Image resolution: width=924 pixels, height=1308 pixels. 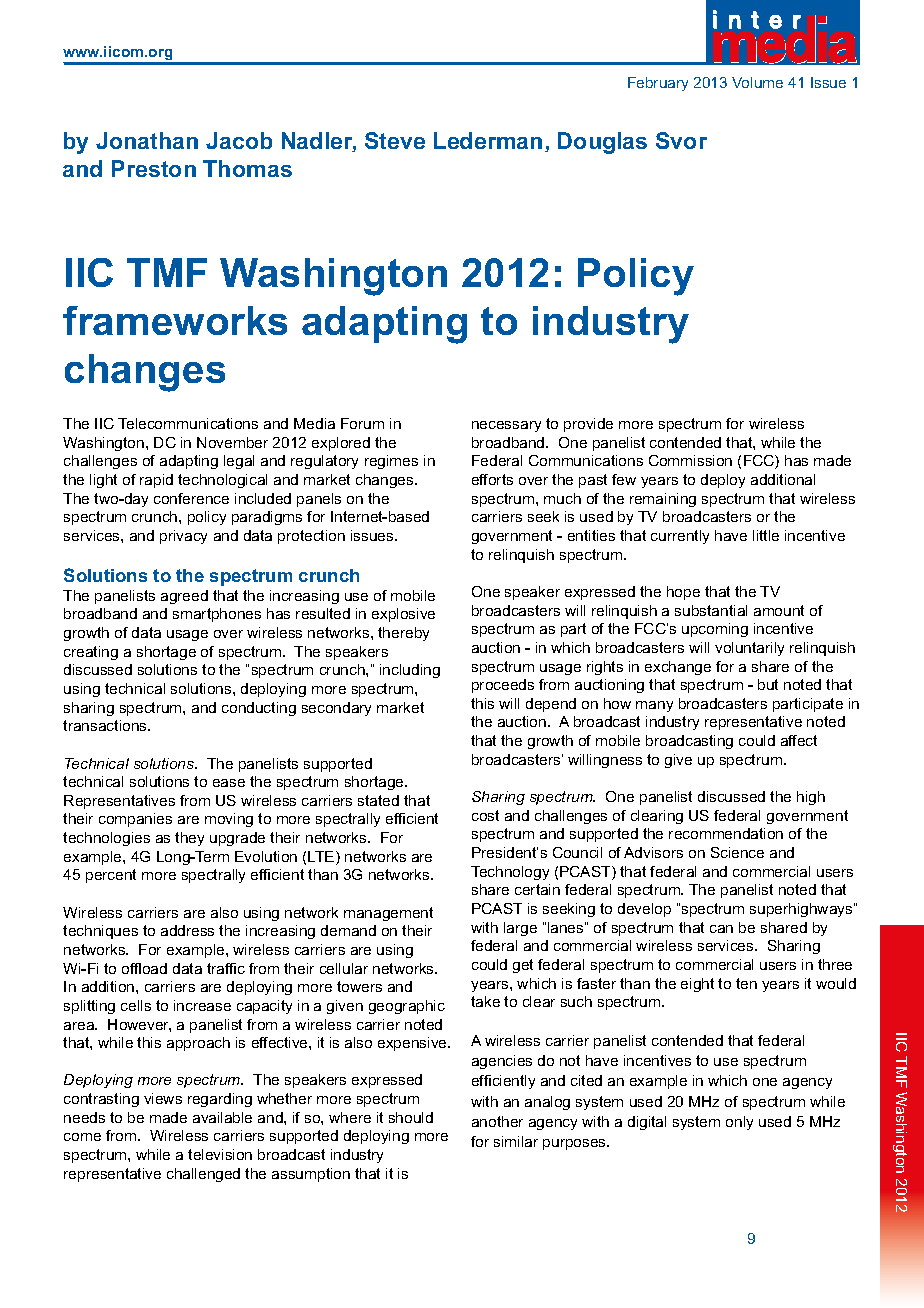 What do you see at coordinates (749, 649) in the document?
I see `voluntarily` at bounding box center [749, 649].
